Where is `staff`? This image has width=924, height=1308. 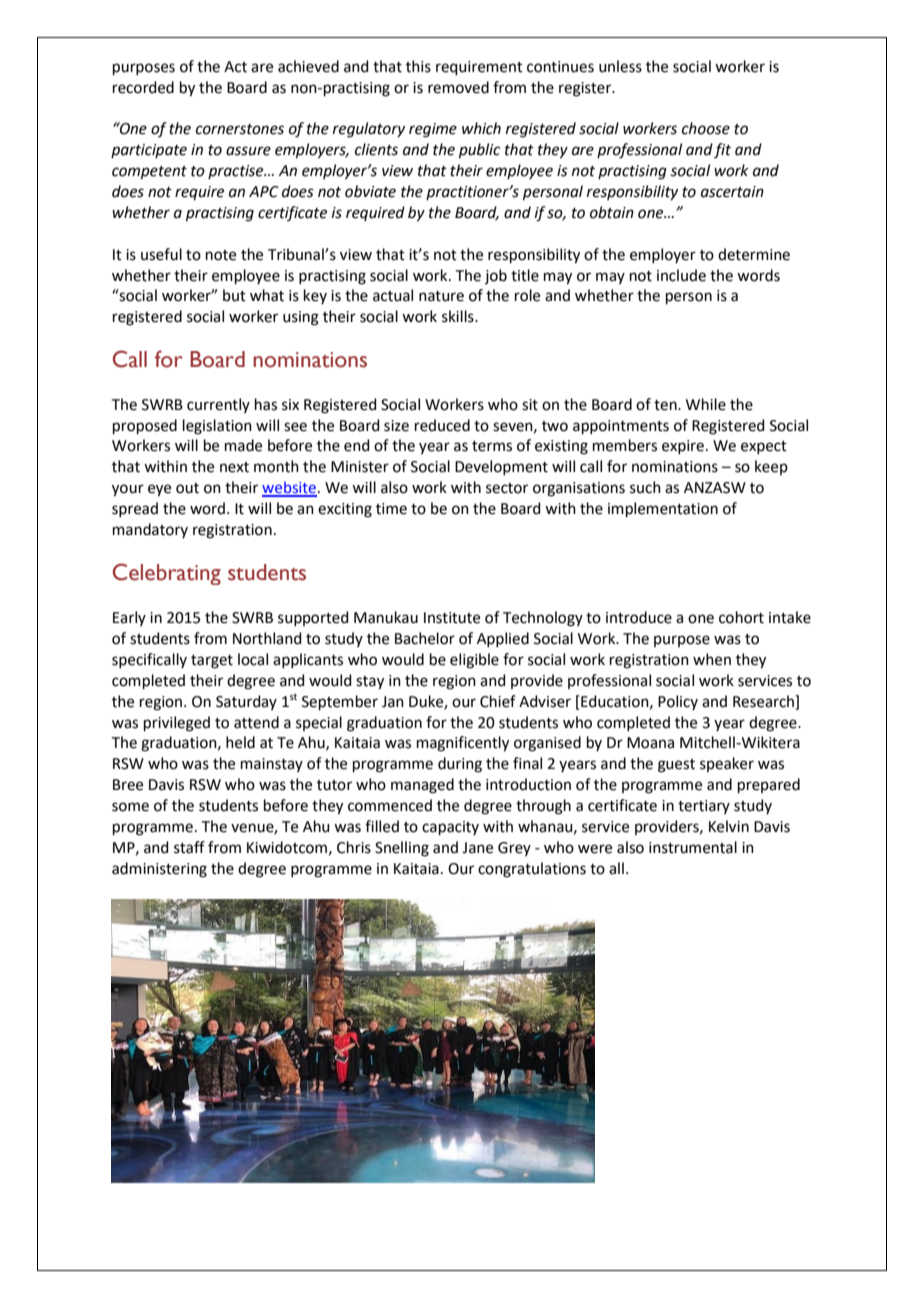 staff is located at coordinates (189, 847).
